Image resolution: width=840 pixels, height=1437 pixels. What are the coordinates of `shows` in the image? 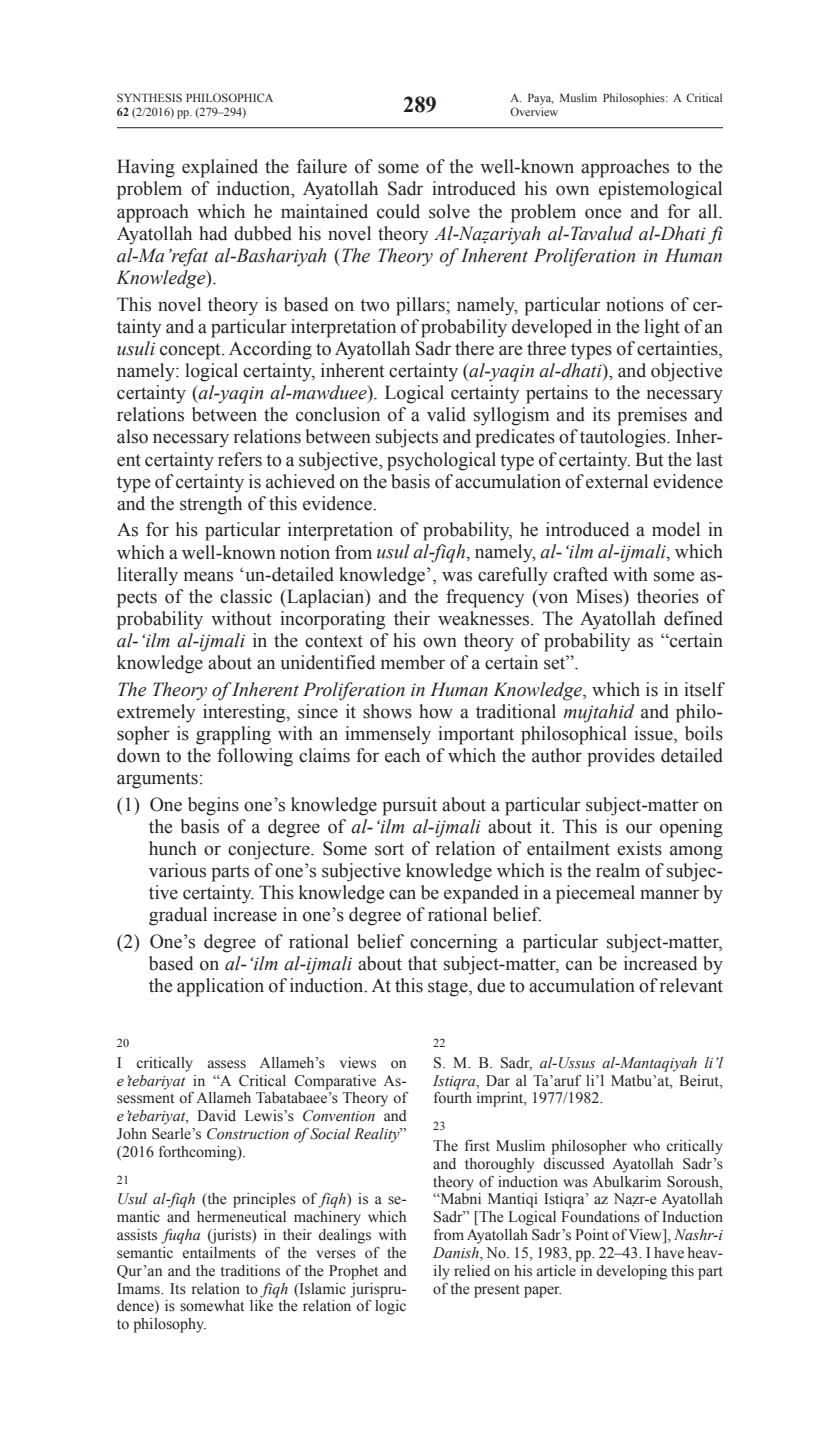 It's located at (387, 711).
